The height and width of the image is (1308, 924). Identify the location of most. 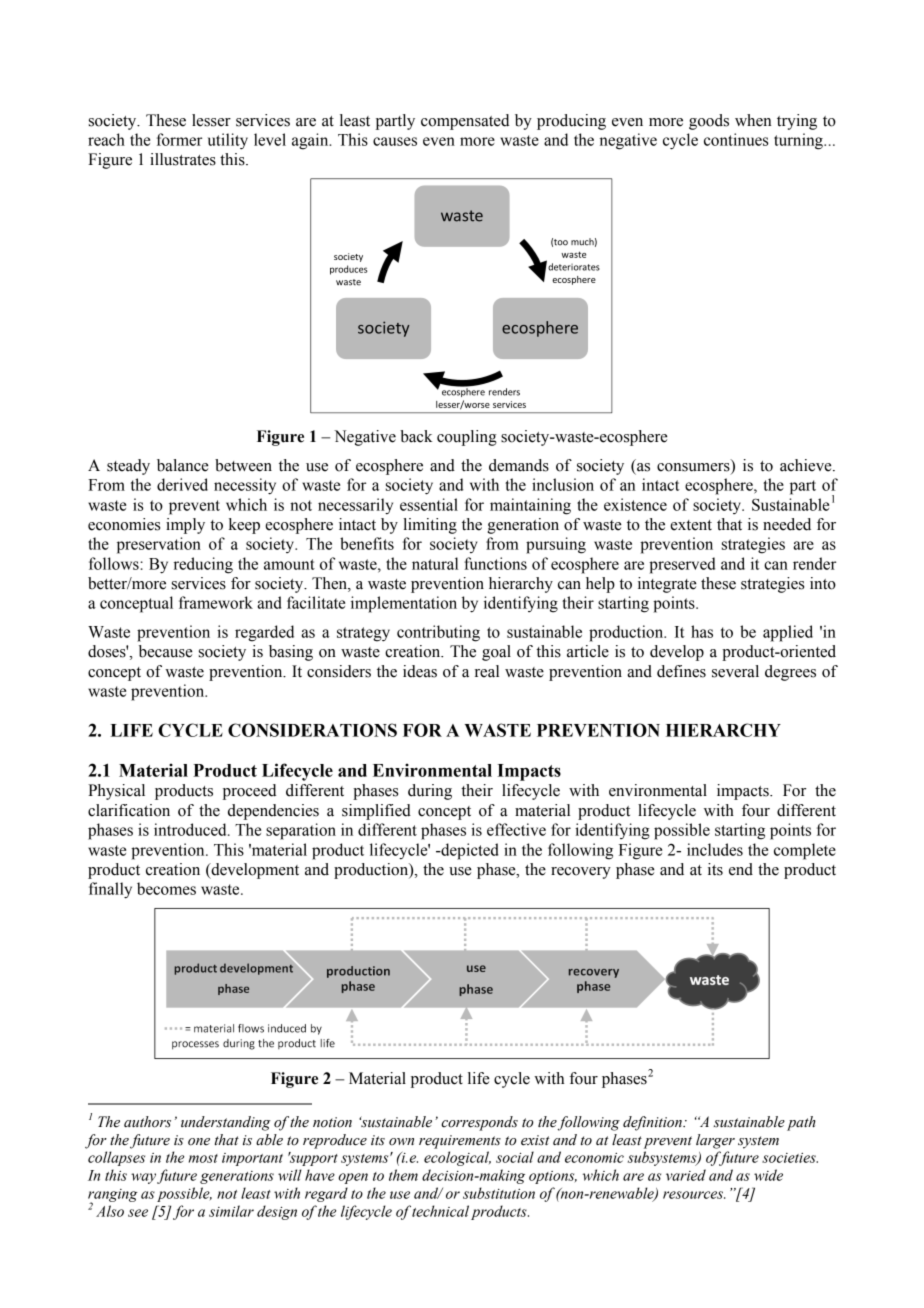
(203, 1158).
